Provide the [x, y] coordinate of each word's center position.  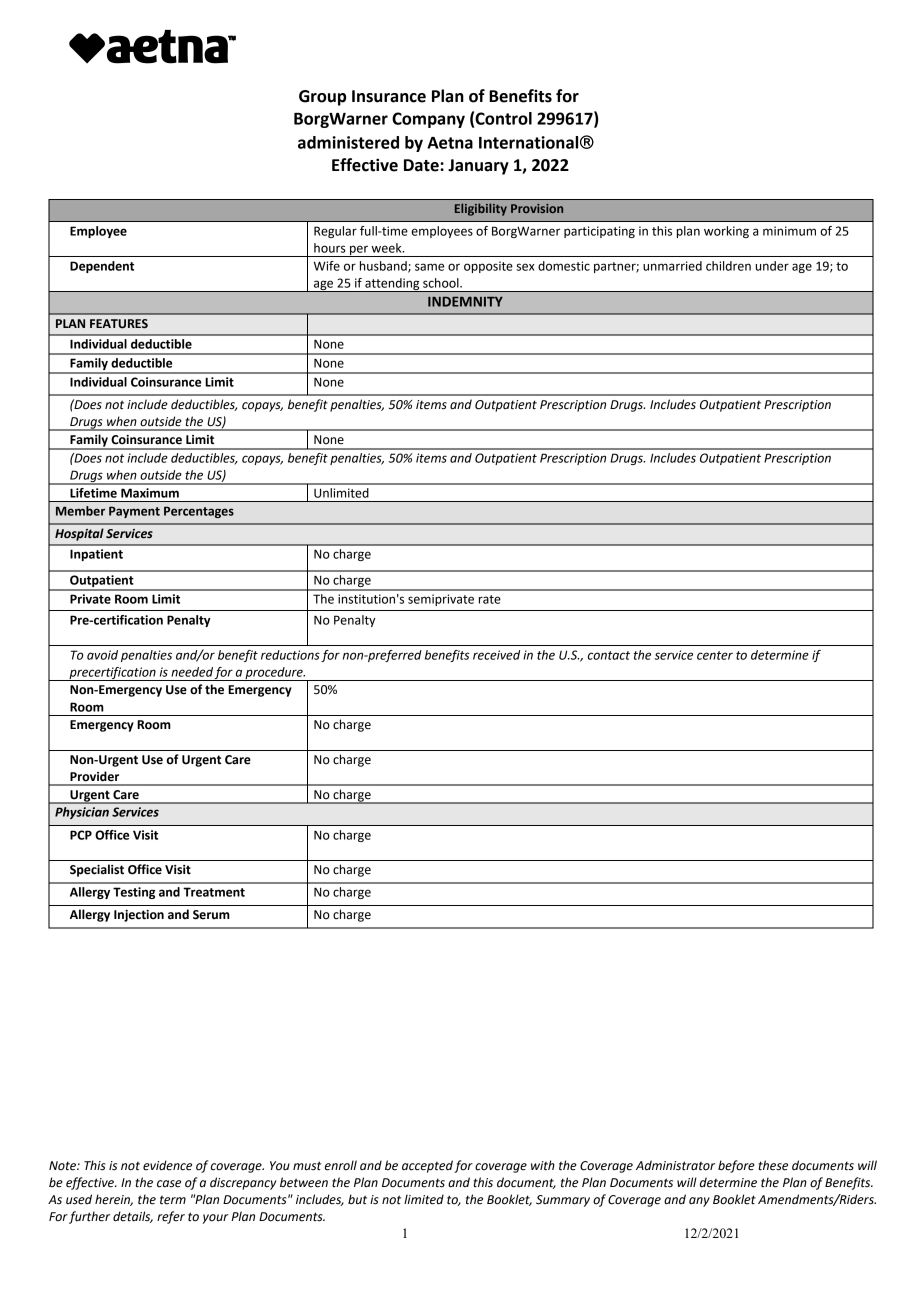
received [496, 655]
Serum [211, 915]
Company [428, 120]
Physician [82, 813]
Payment [134, 512]
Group [322, 98]
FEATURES [119, 324]
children [728, 266]
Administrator [675, 1165]
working [726, 232]
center [715, 655]
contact [609, 655]
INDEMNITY [465, 302]
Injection [139, 916]
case [169, 1184]
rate [490, 599]
